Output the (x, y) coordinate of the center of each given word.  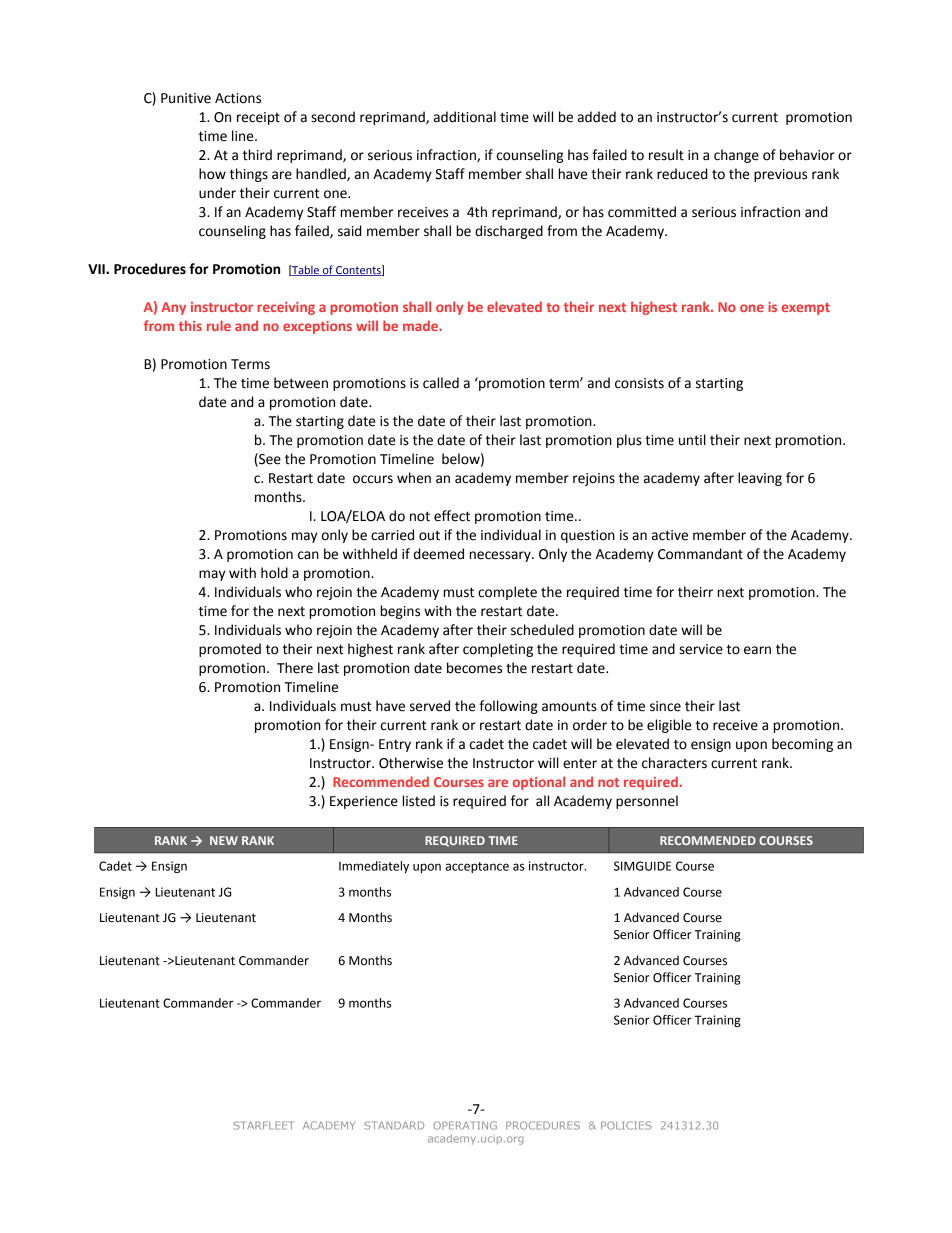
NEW (224, 840)
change (736, 156)
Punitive (186, 98)
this (190, 325)
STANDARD (394, 1125)
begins (400, 612)
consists (639, 383)
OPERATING (465, 1125)
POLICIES (626, 1125)
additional (465, 117)
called (441, 383)
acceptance (477, 867)
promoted (230, 650)
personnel (647, 802)
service (701, 649)
